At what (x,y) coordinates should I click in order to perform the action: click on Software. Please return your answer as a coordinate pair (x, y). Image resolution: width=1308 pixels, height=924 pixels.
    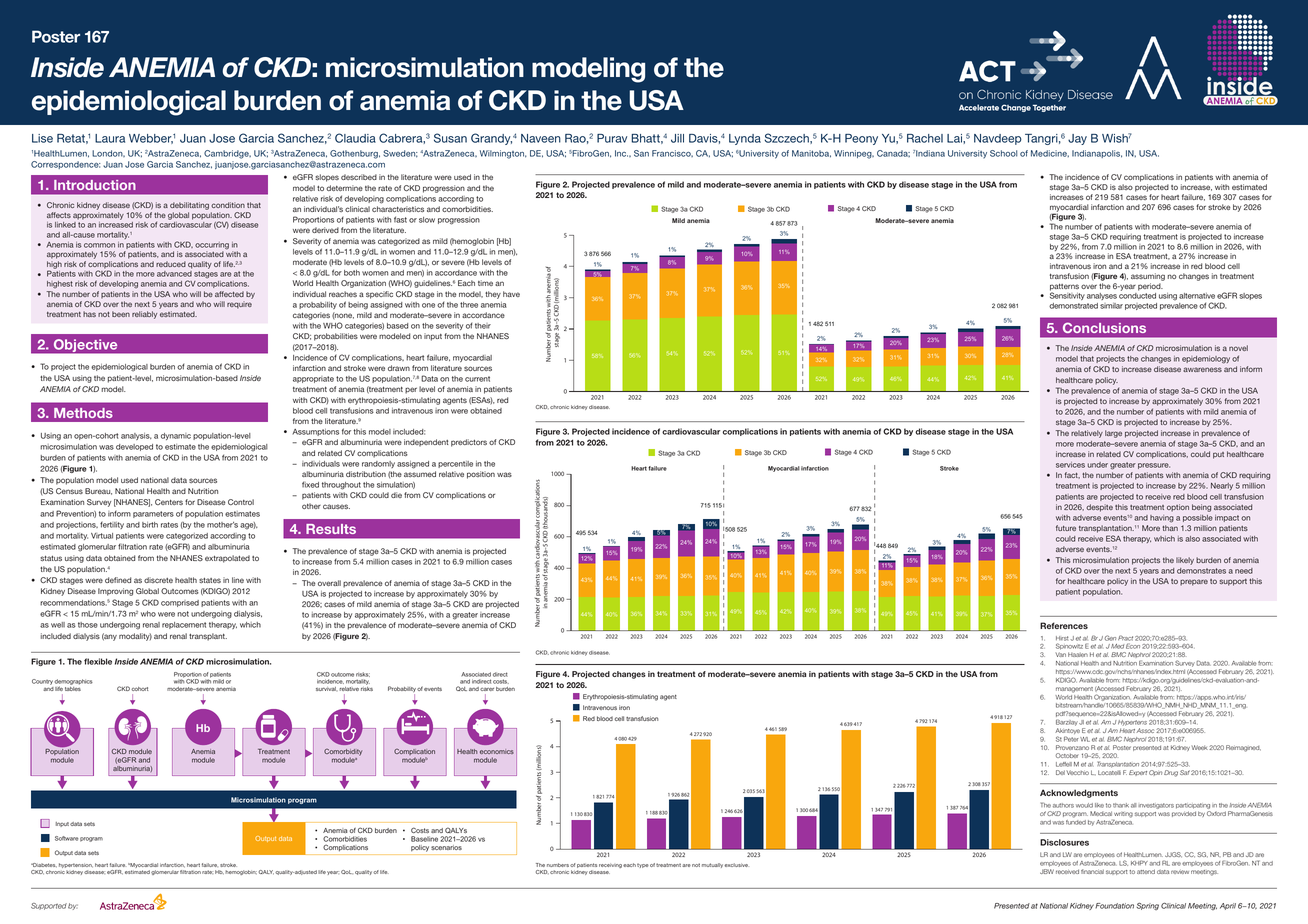
    Looking at the image, I should click on (67, 838).
